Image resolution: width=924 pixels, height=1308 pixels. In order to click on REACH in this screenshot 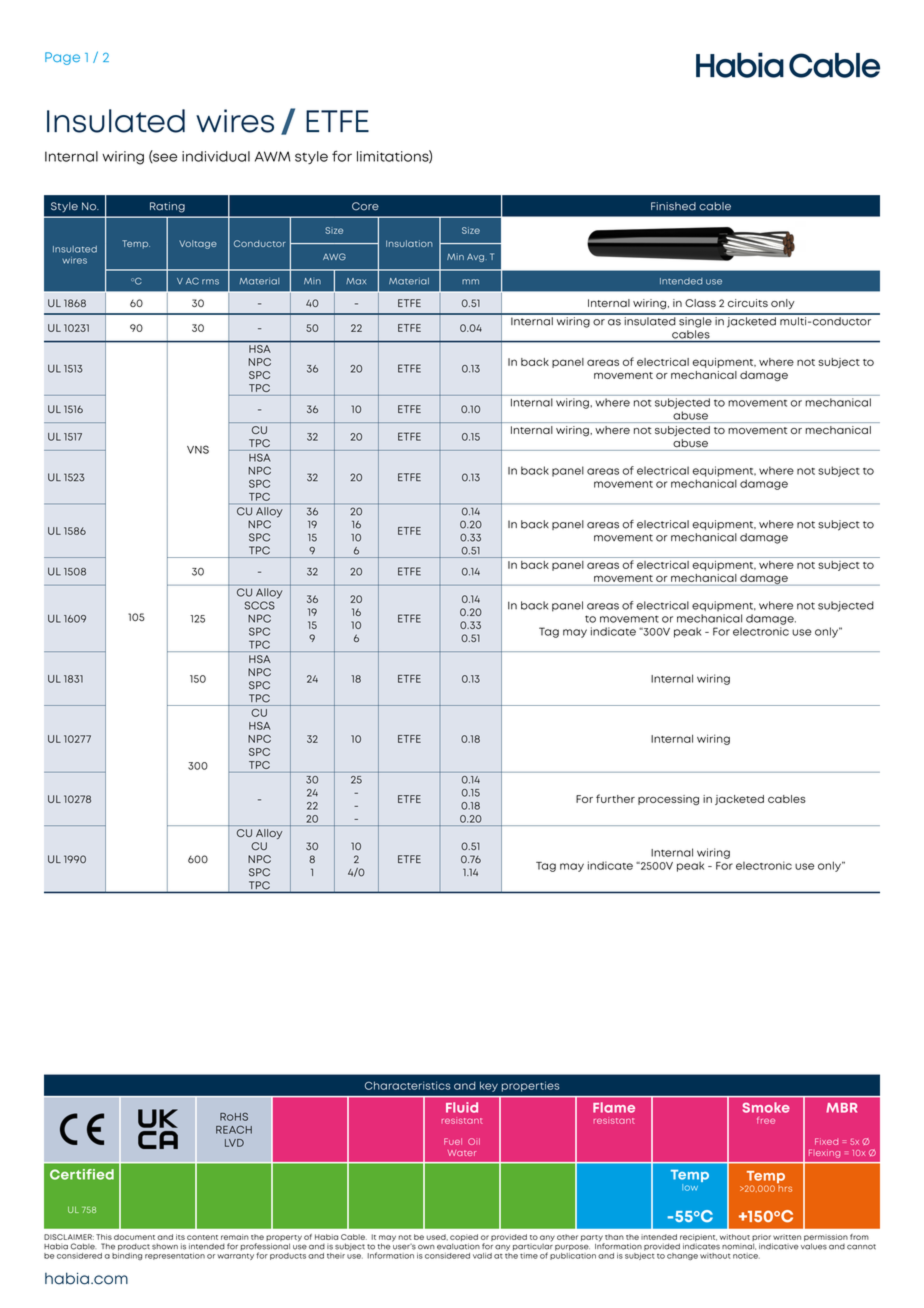, I will do `click(234, 1129)`.
